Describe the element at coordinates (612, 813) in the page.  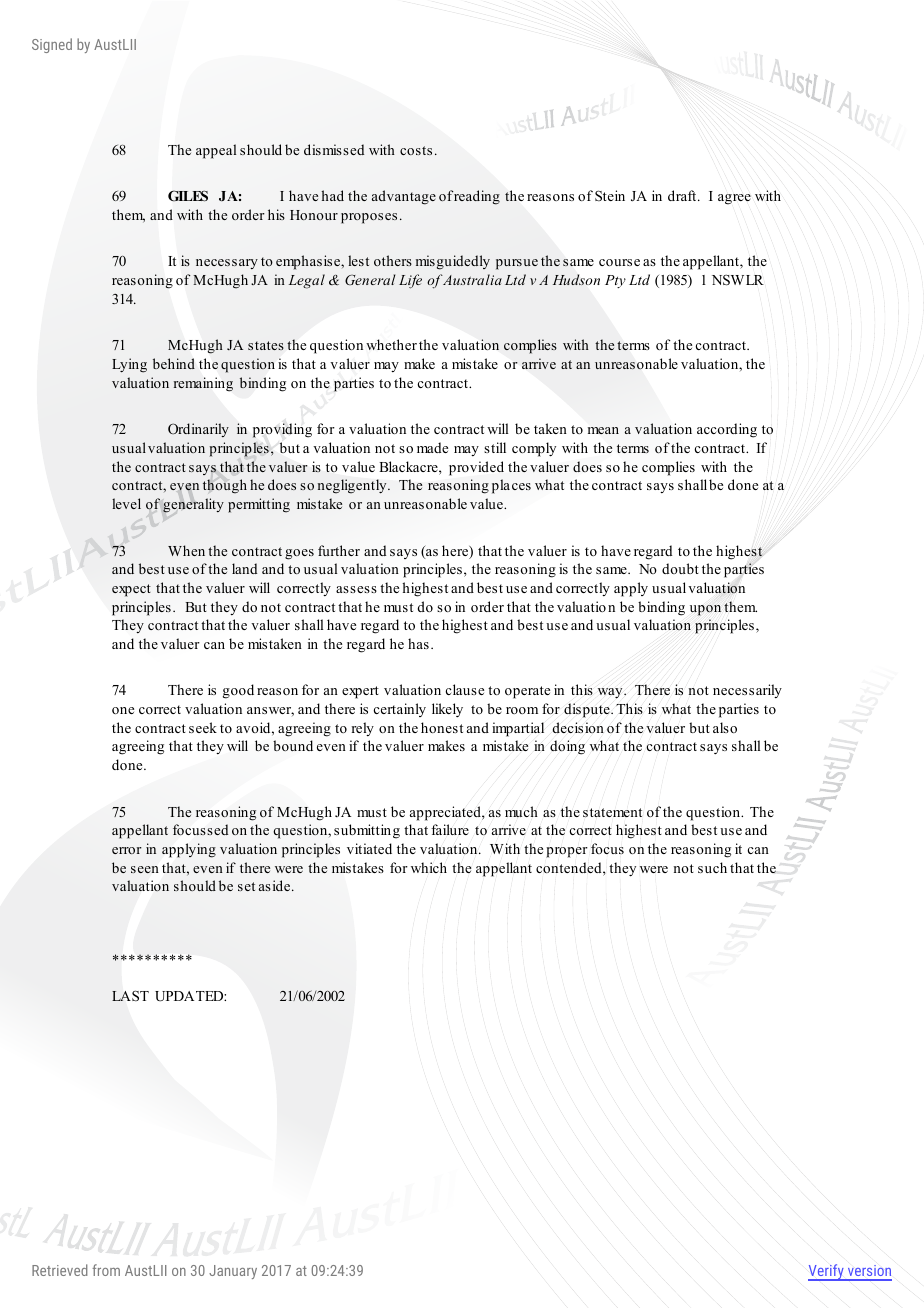
I see `statement` at that location.
